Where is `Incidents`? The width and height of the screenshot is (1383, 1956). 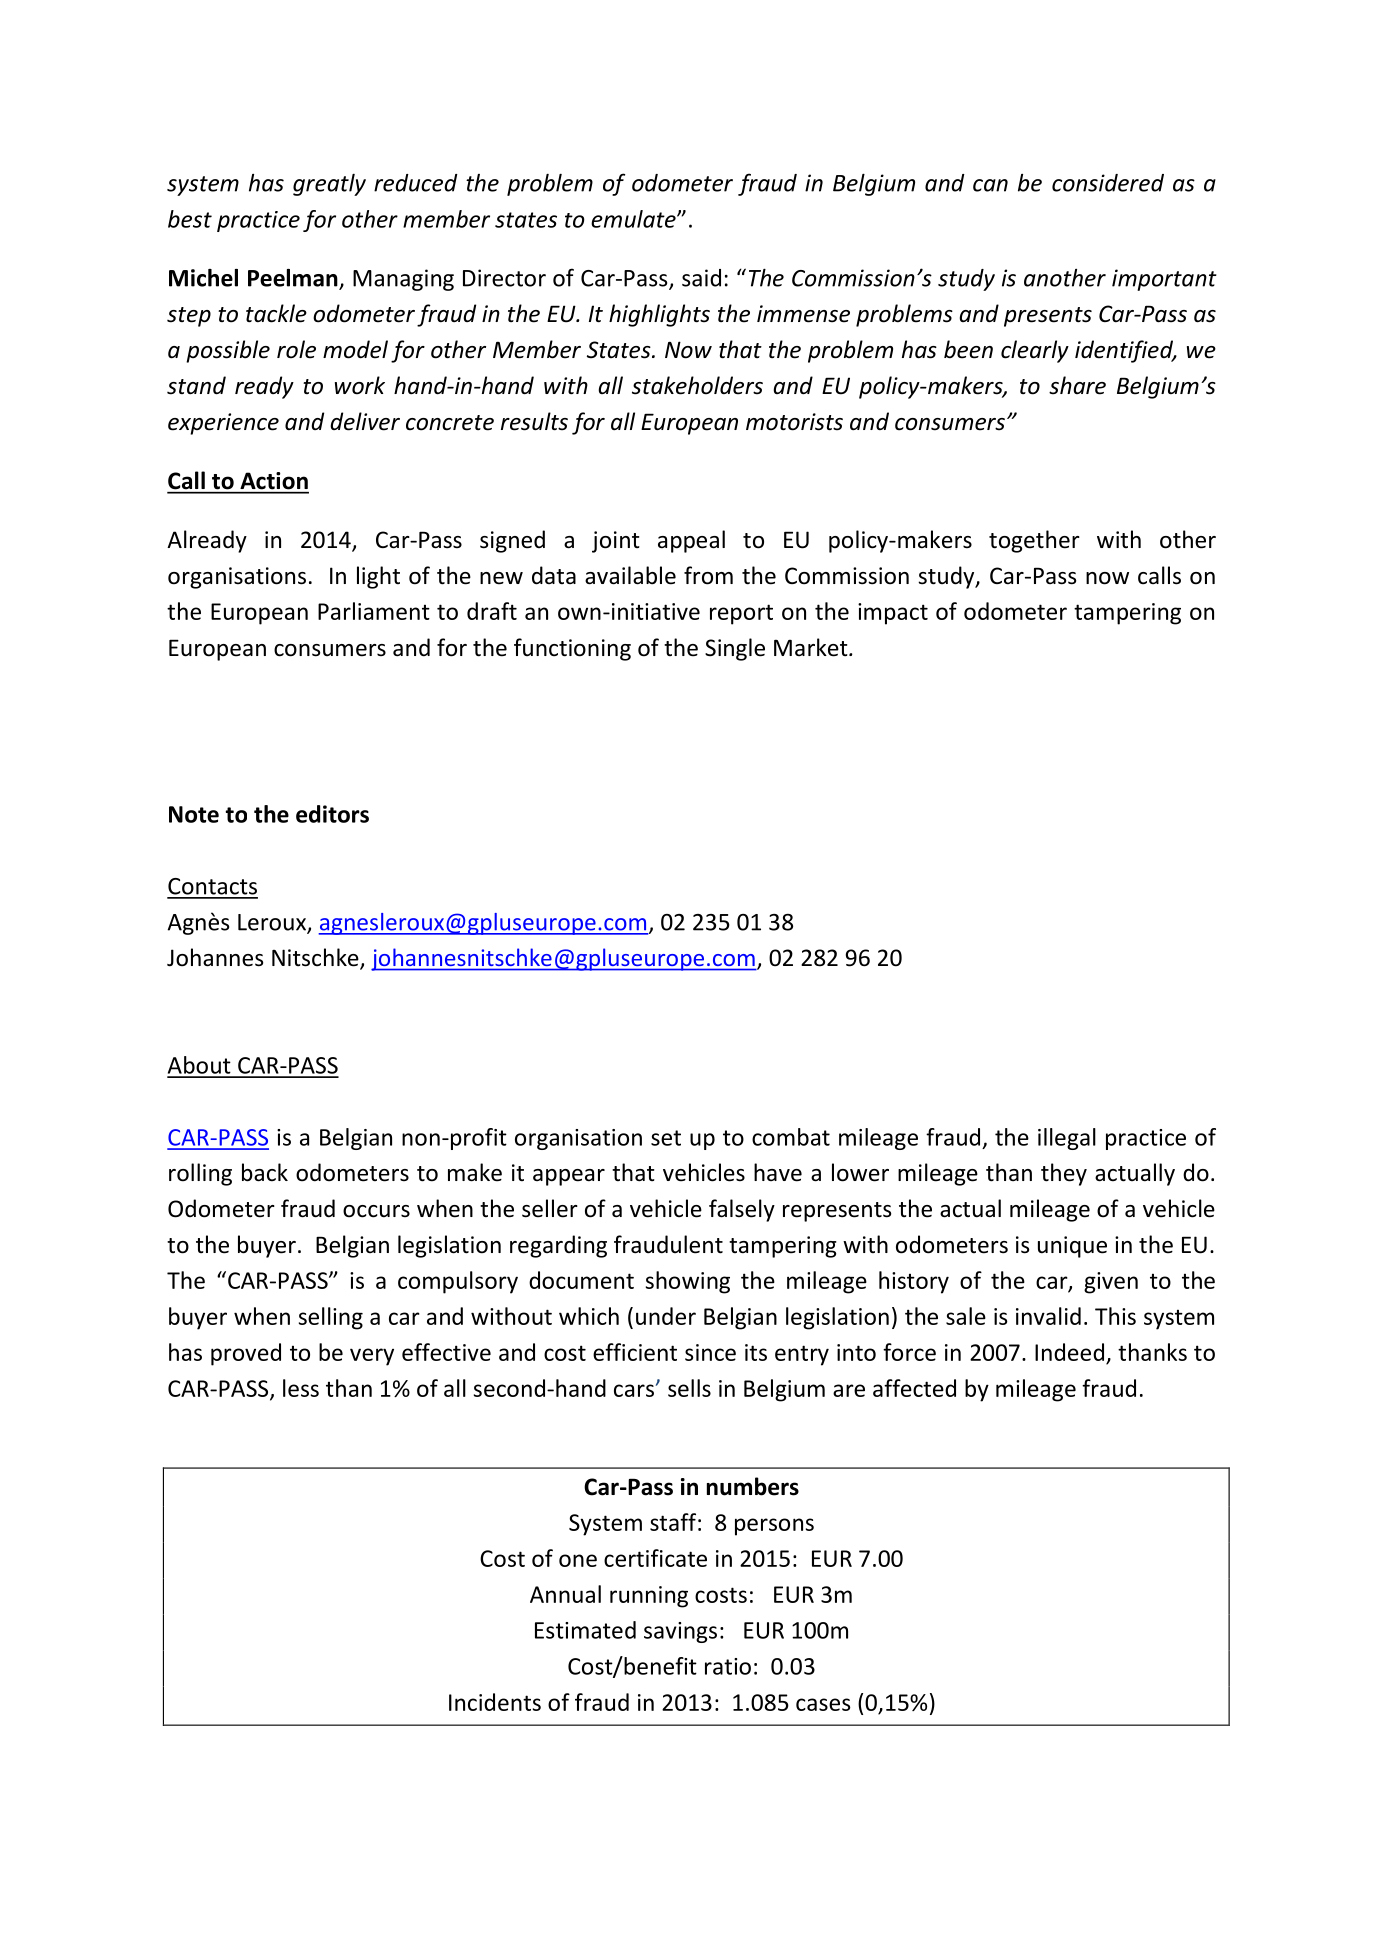 Incidents is located at coordinates (495, 1702).
